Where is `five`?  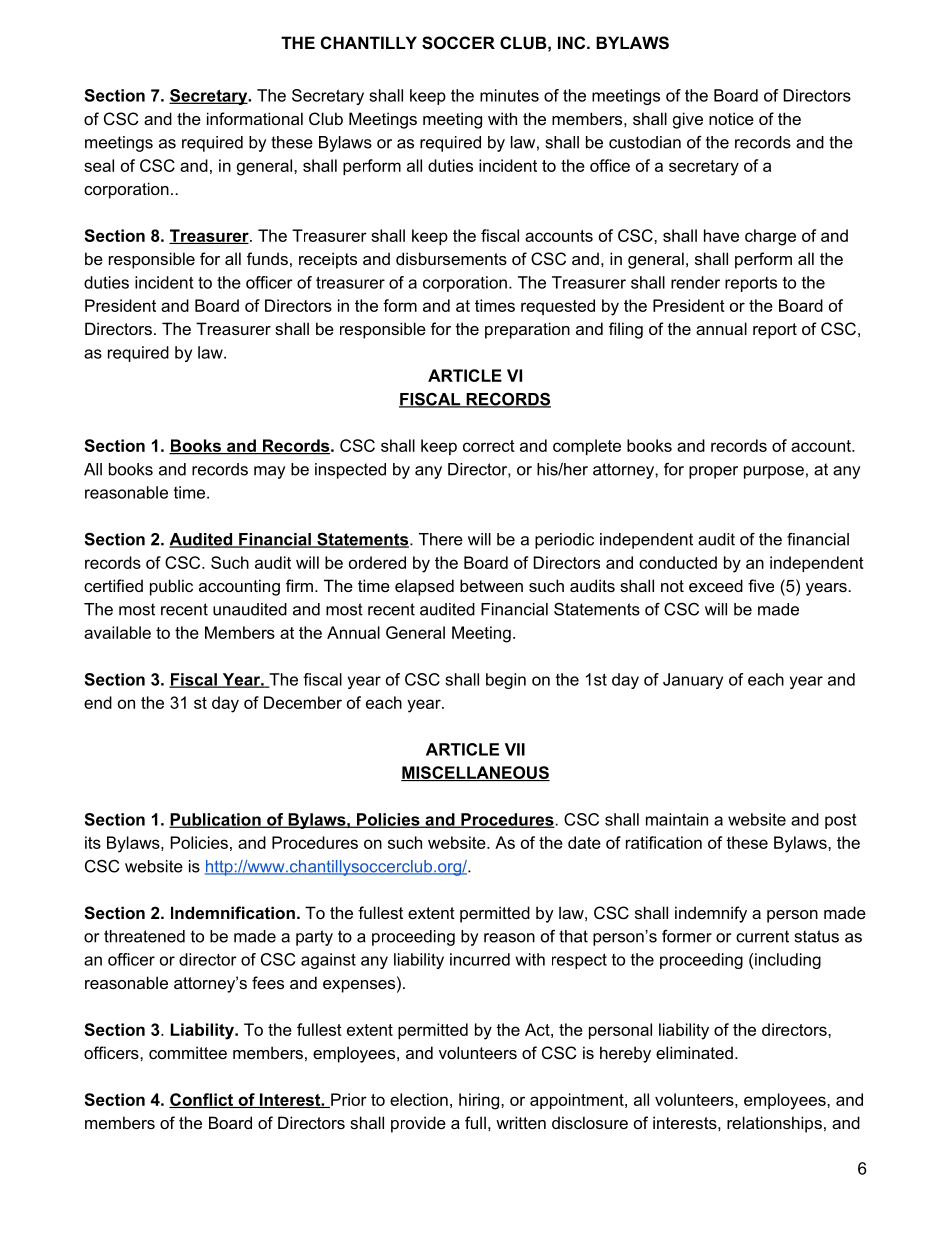 five is located at coordinates (761, 585).
